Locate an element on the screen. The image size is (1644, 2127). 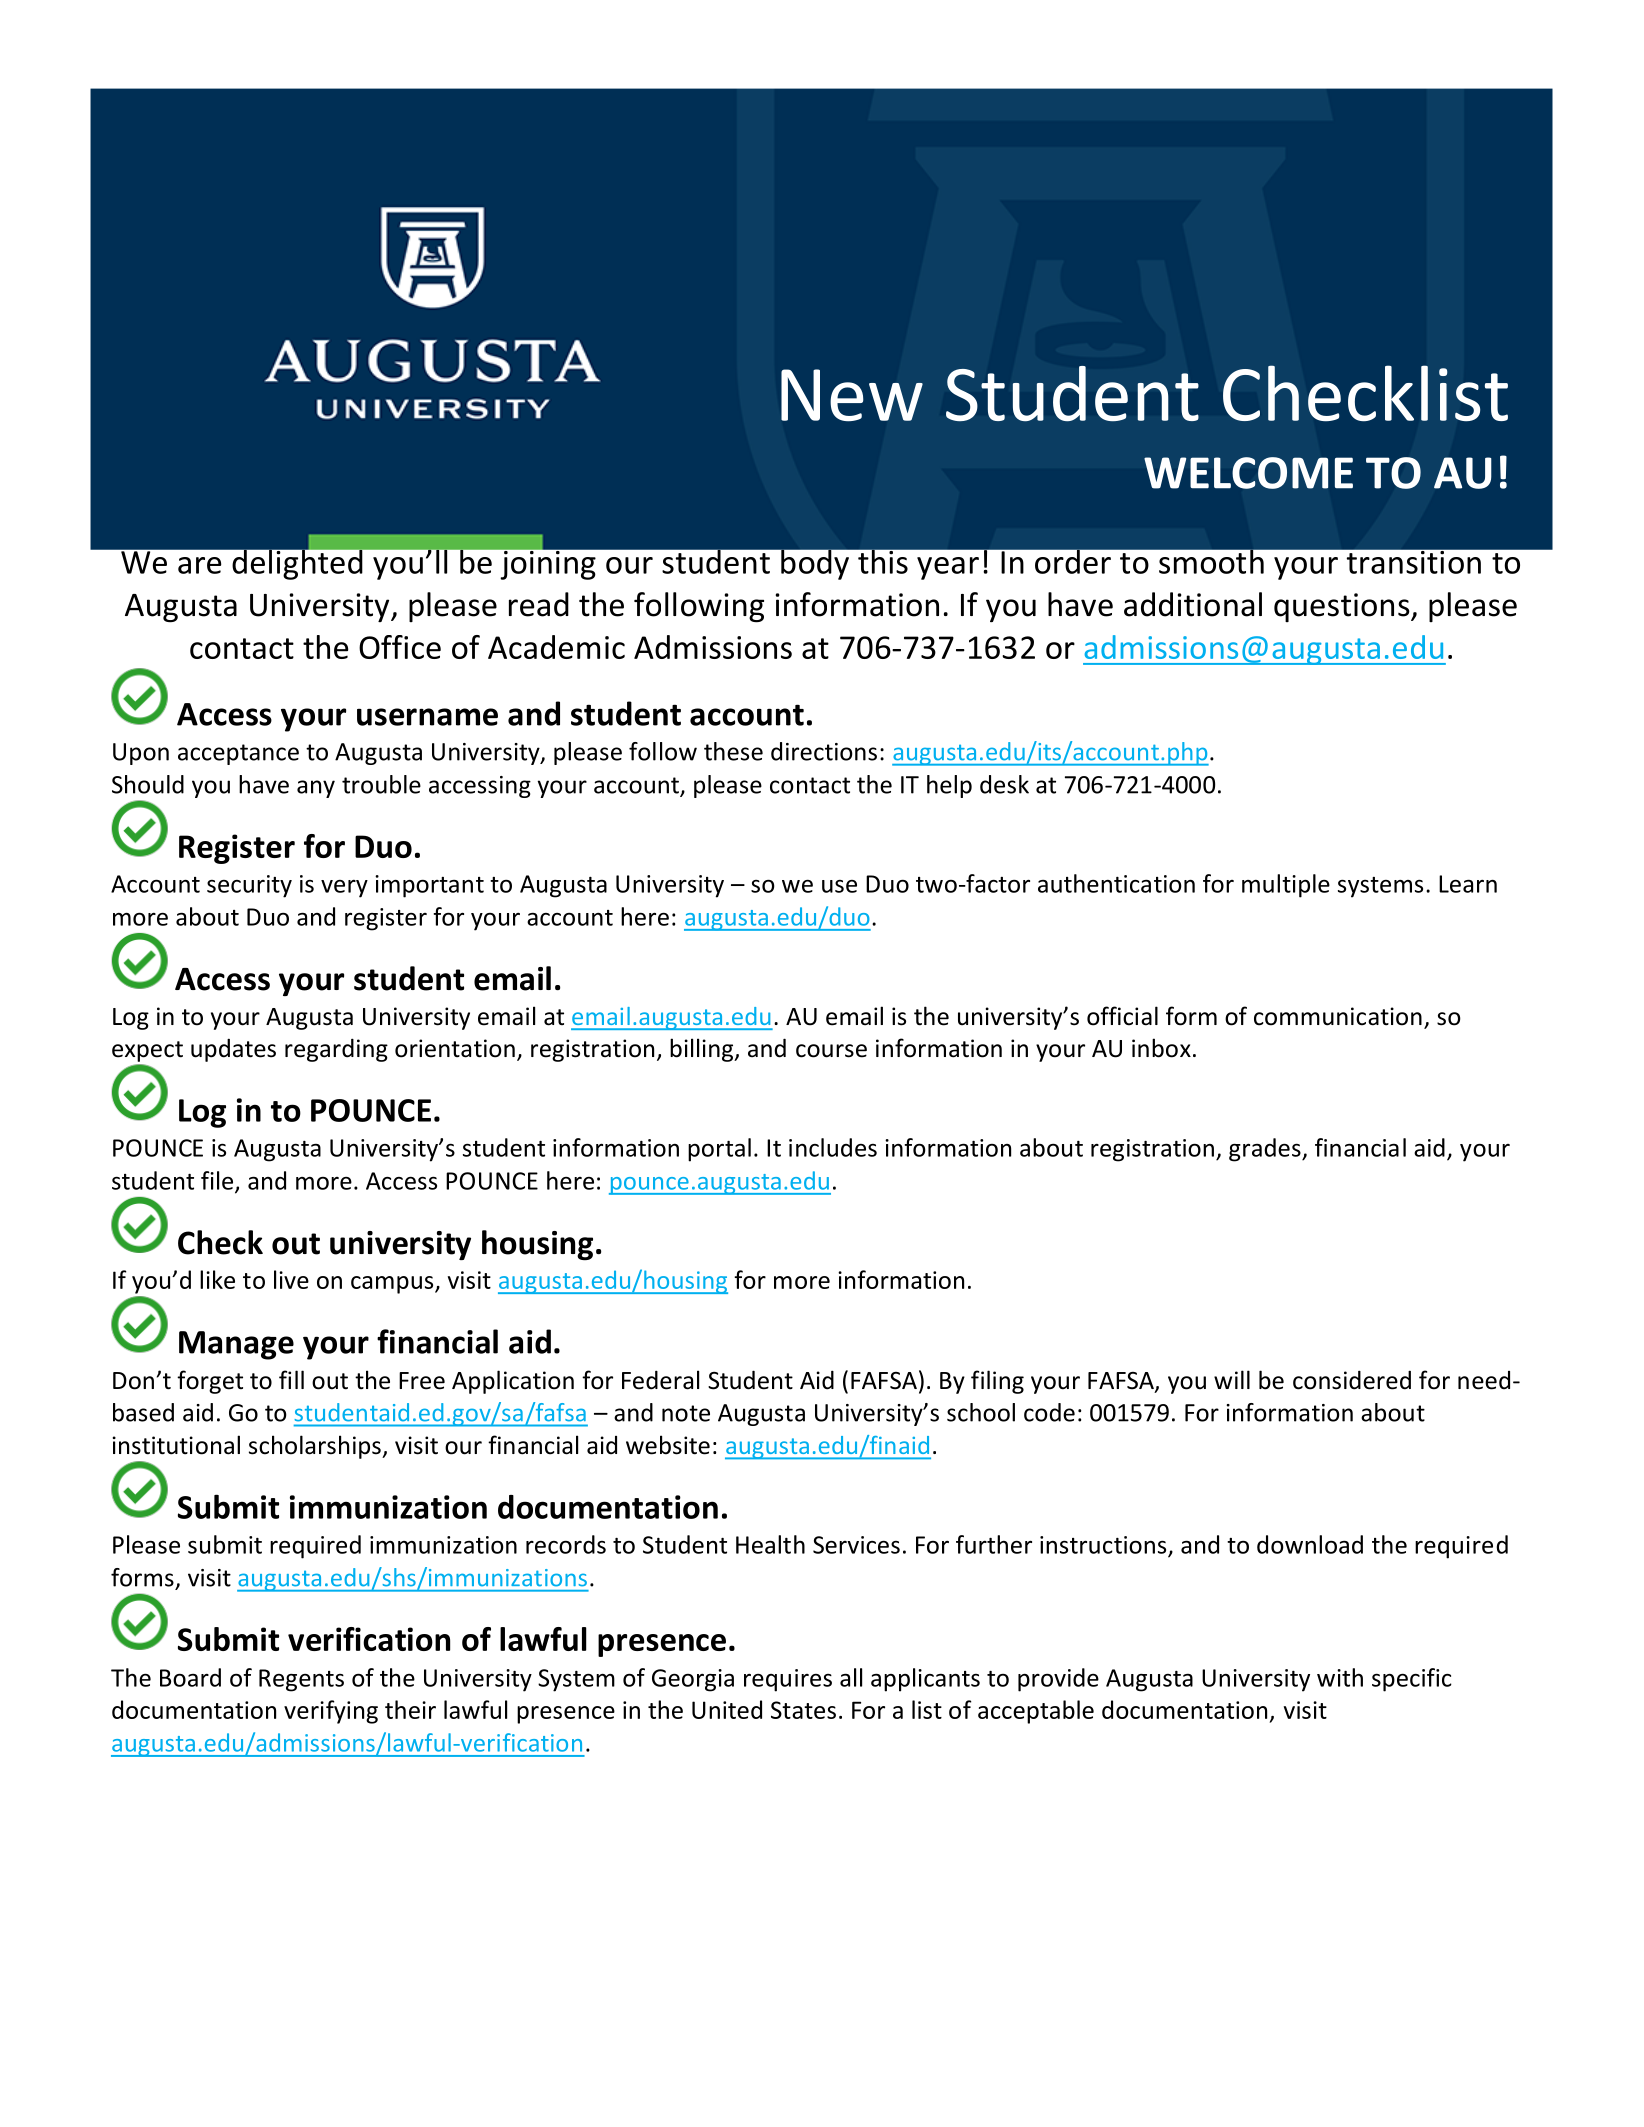
acceptance is located at coordinates (238, 754).
